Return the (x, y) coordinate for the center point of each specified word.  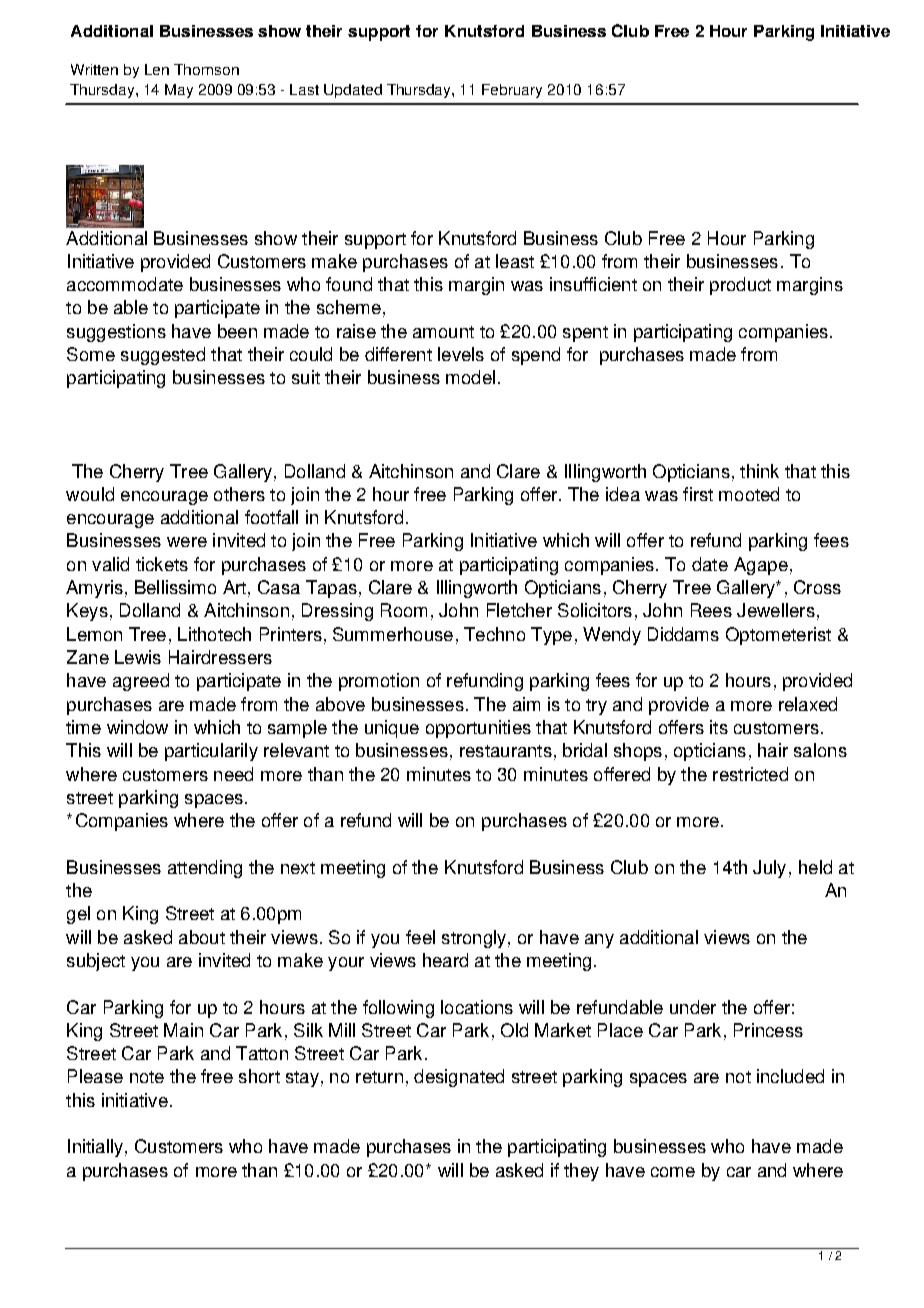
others (239, 494)
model (470, 377)
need (233, 774)
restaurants (506, 751)
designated (459, 1078)
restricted (750, 774)
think (759, 471)
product (740, 286)
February (512, 91)
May (179, 91)
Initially (95, 1148)
